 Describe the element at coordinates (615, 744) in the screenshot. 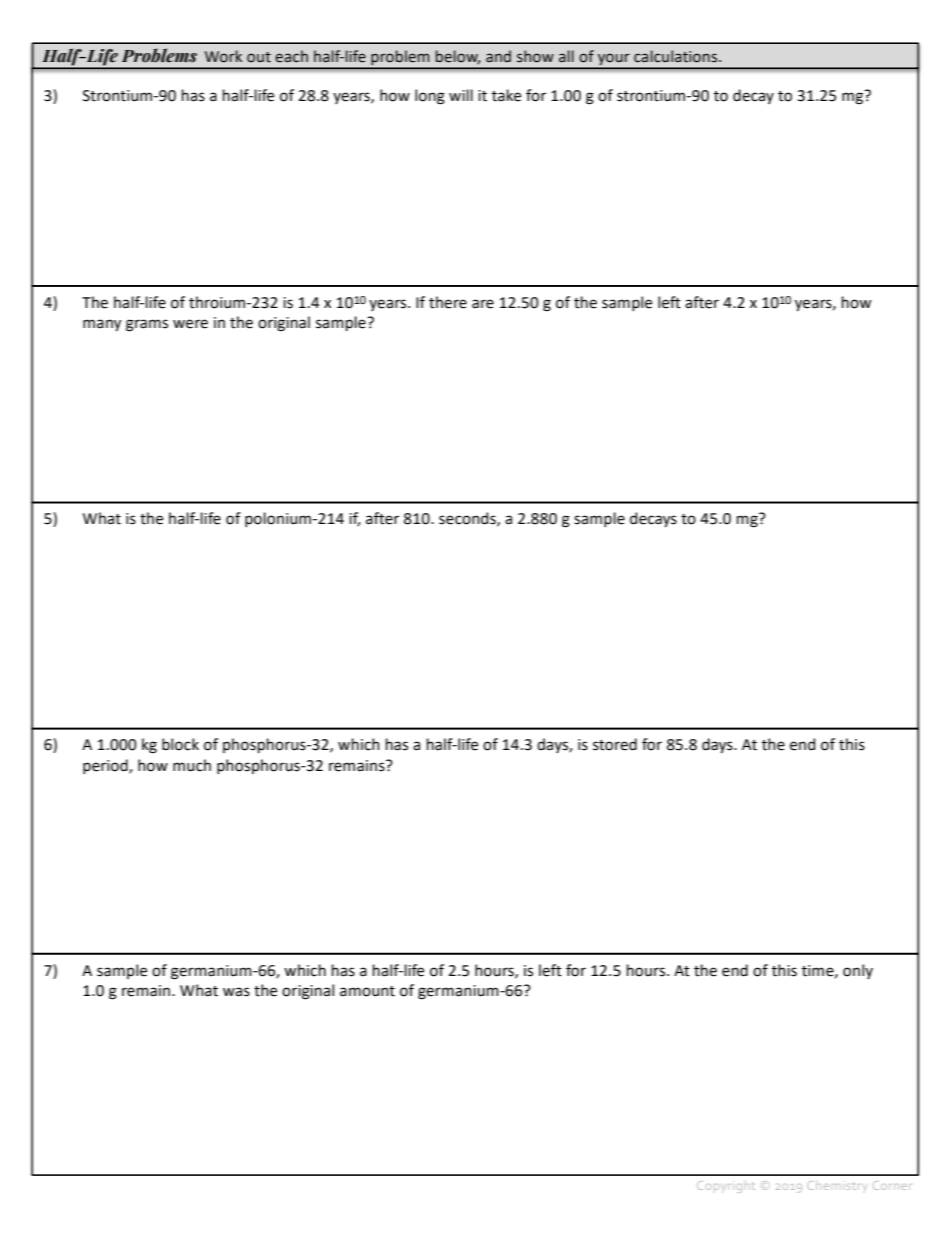

I see `stored` at that location.
